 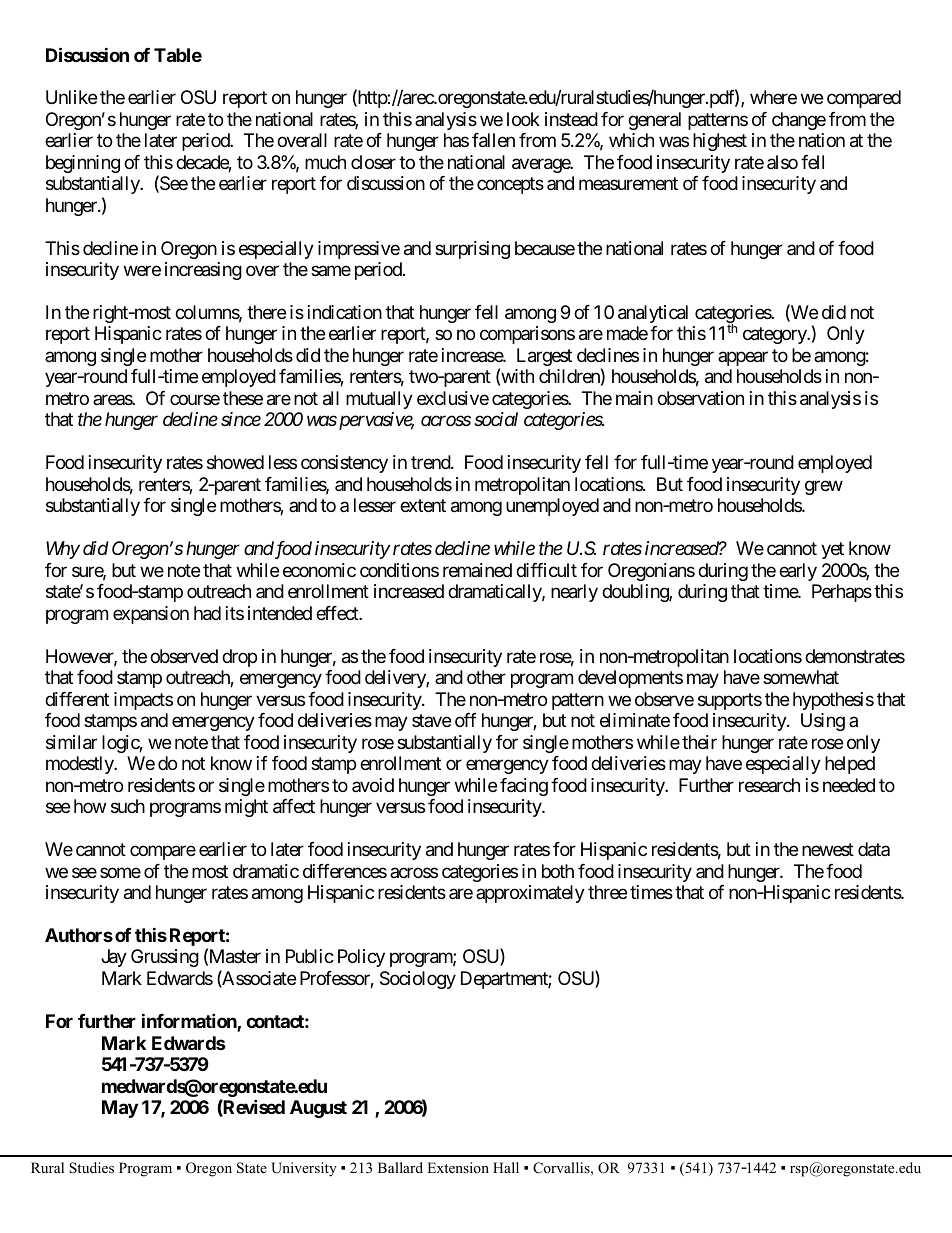 What do you see at coordinates (304, 1169) in the page?
I see `University` at bounding box center [304, 1169].
